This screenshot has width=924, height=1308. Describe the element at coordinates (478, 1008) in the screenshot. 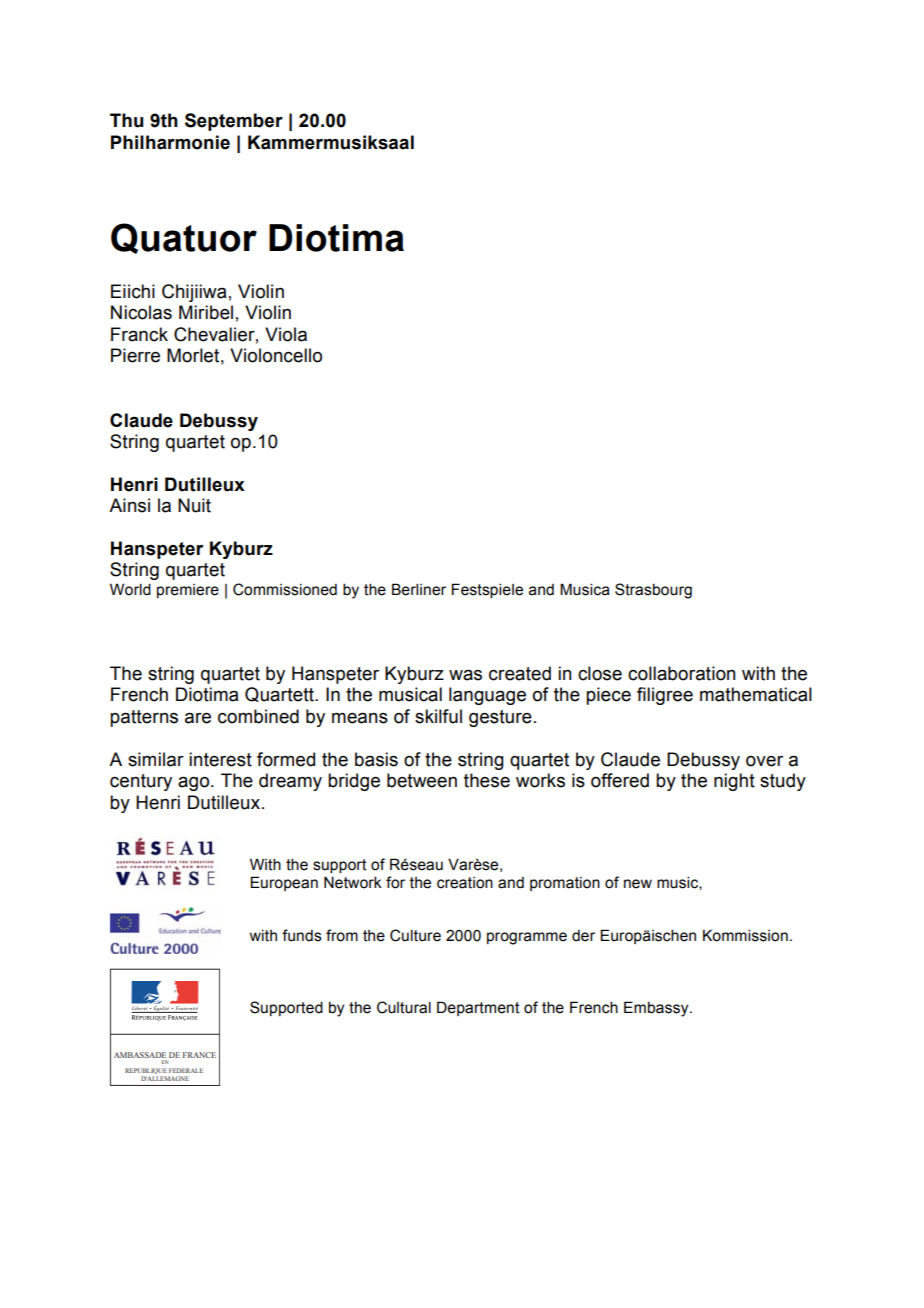

I see `Department` at that location.
